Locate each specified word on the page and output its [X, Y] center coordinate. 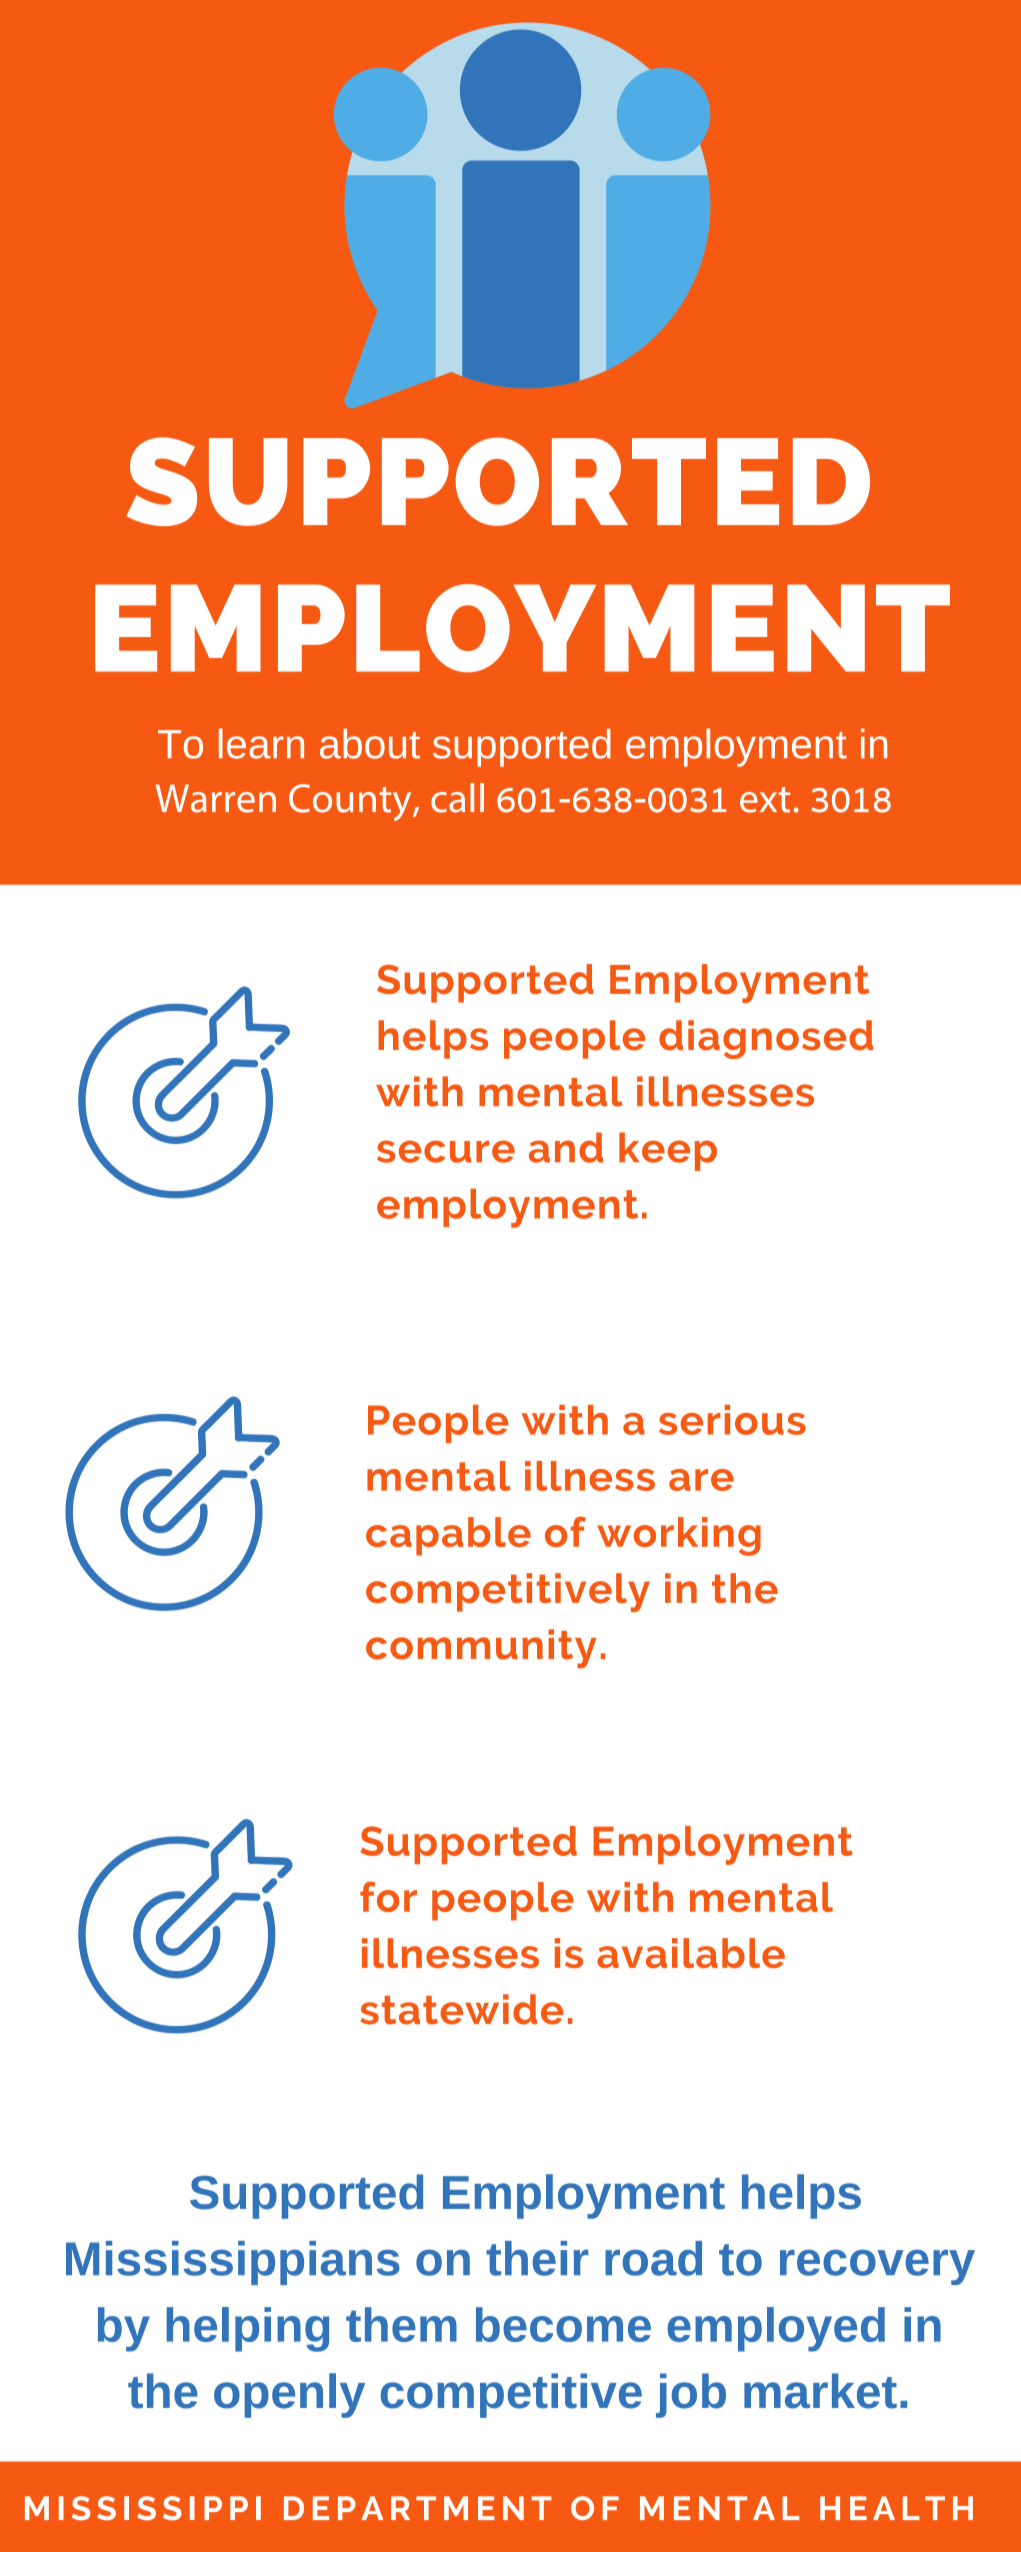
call [457, 798]
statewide [462, 2009]
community [481, 1649]
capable [448, 1536]
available [691, 1953]
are [701, 1480]
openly [289, 2395]
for [388, 1896]
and [566, 1147]
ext [765, 800]
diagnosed [766, 1039]
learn [261, 743]
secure [446, 1151]
